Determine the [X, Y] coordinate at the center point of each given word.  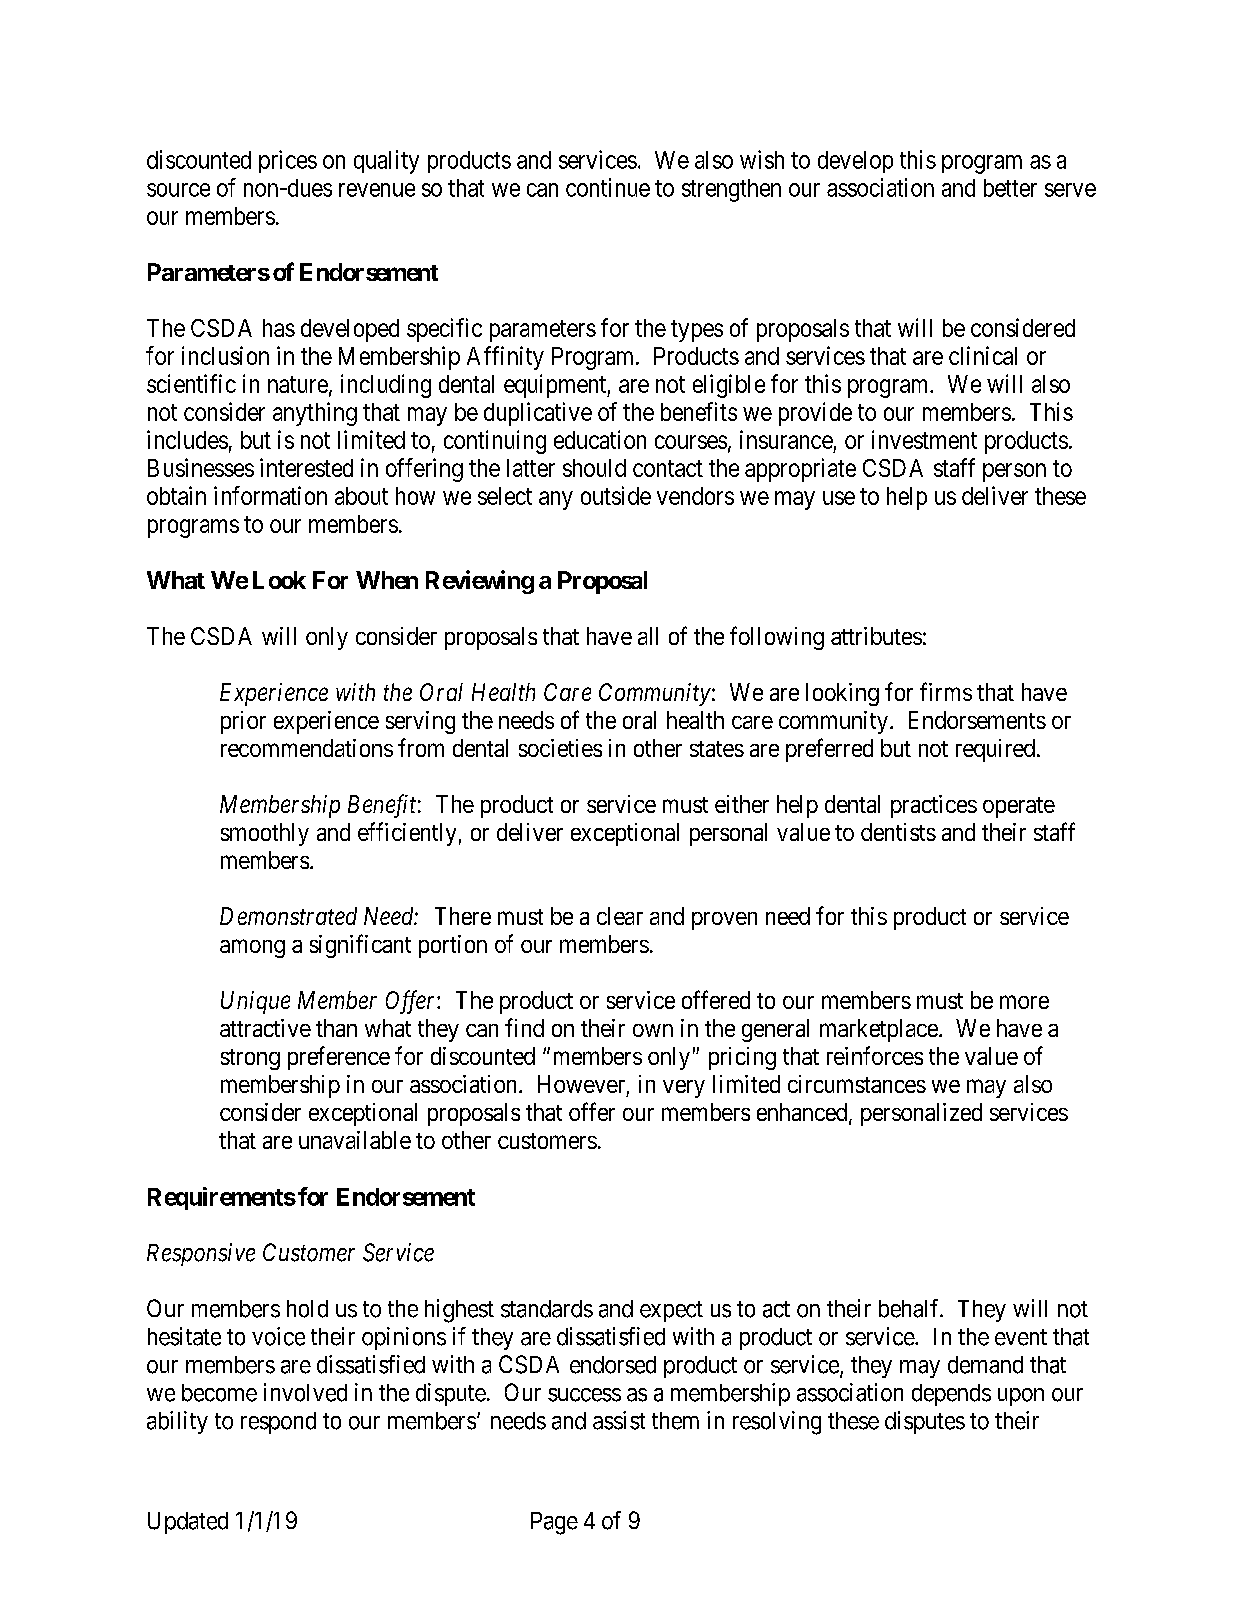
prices [288, 161]
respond [278, 1423]
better [1010, 188]
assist [619, 1420]
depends [951, 1395]
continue [608, 187]
